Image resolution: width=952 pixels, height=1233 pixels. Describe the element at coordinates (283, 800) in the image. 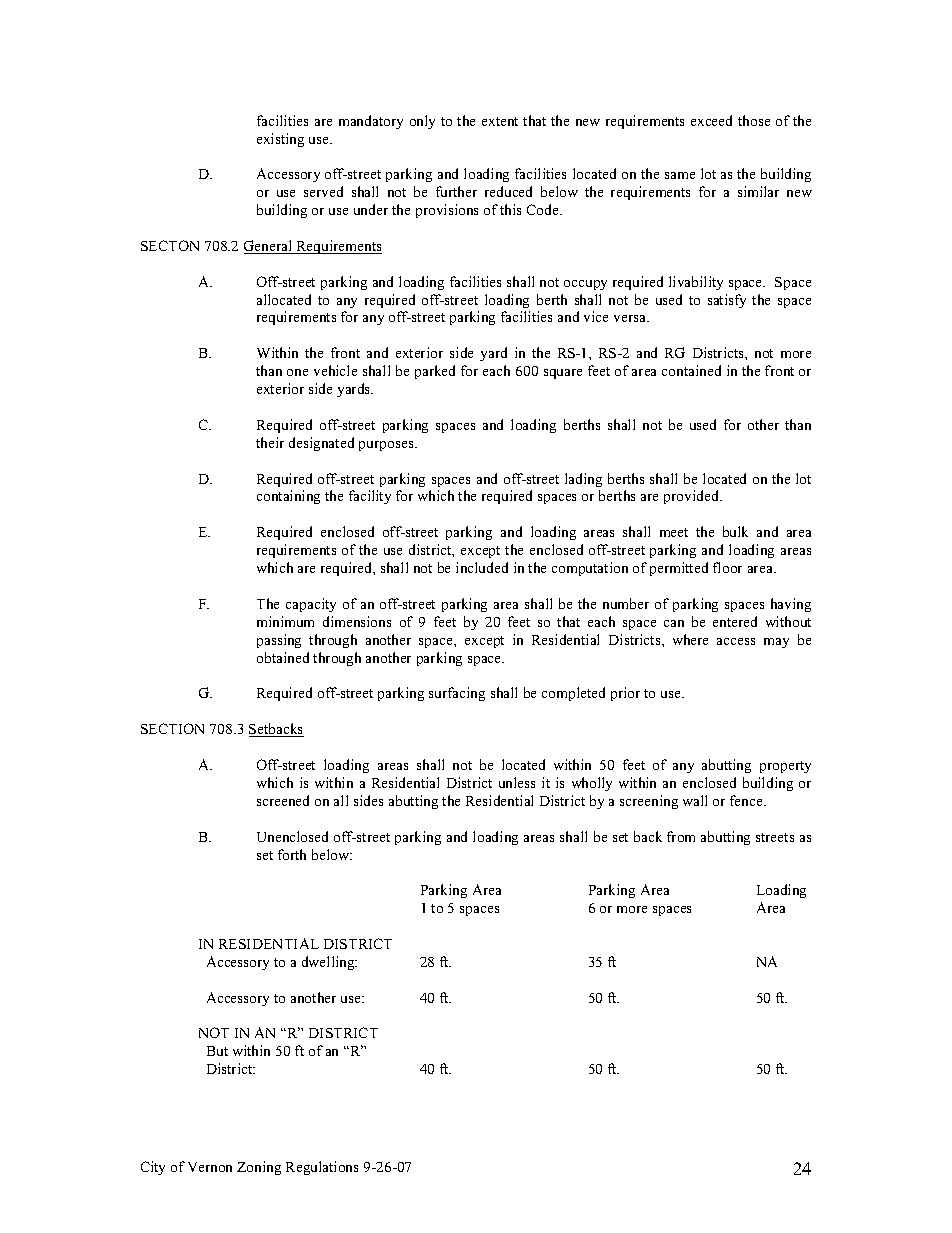

I see `screened` at that location.
